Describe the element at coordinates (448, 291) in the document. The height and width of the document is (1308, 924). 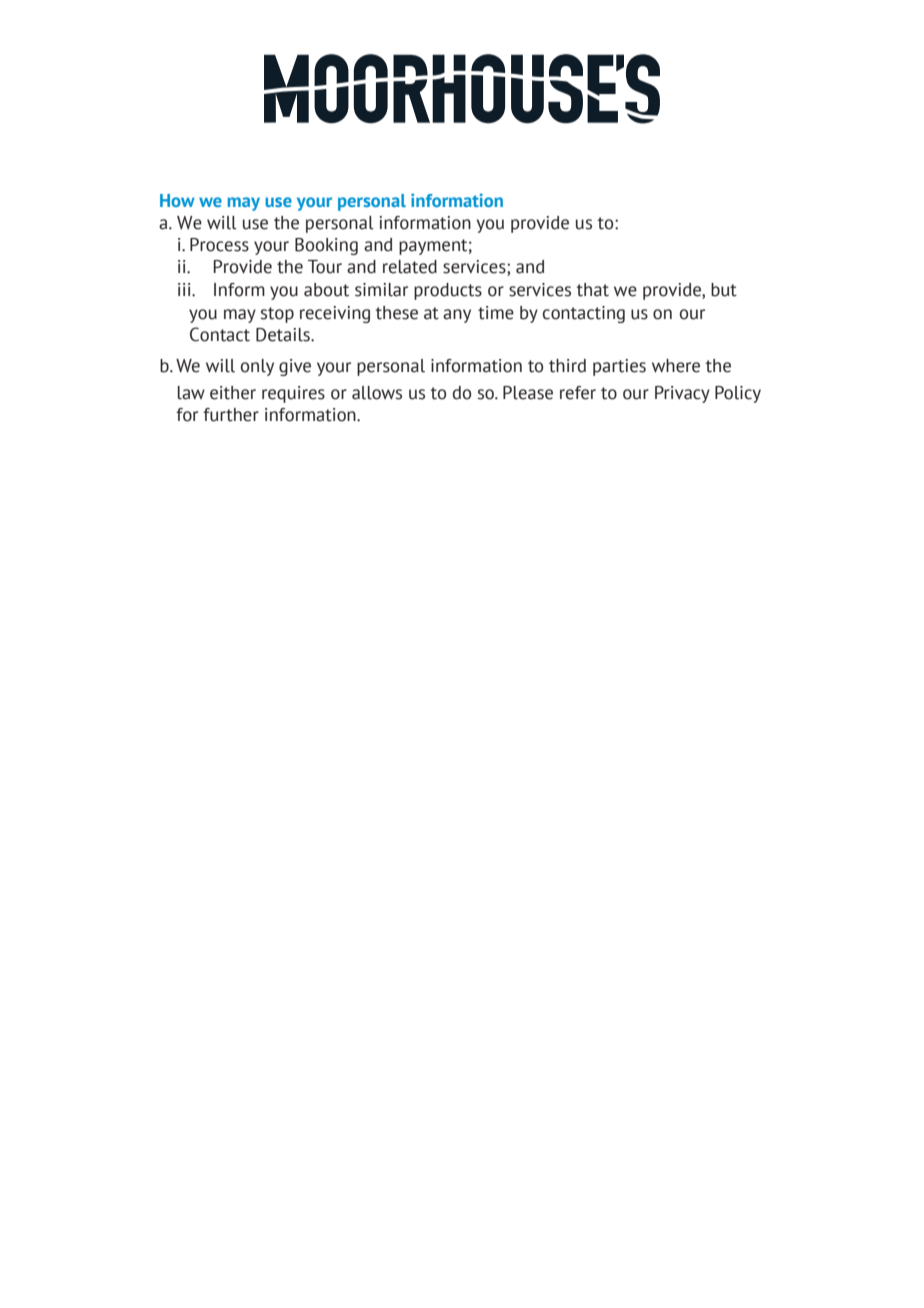
I see `products` at that location.
